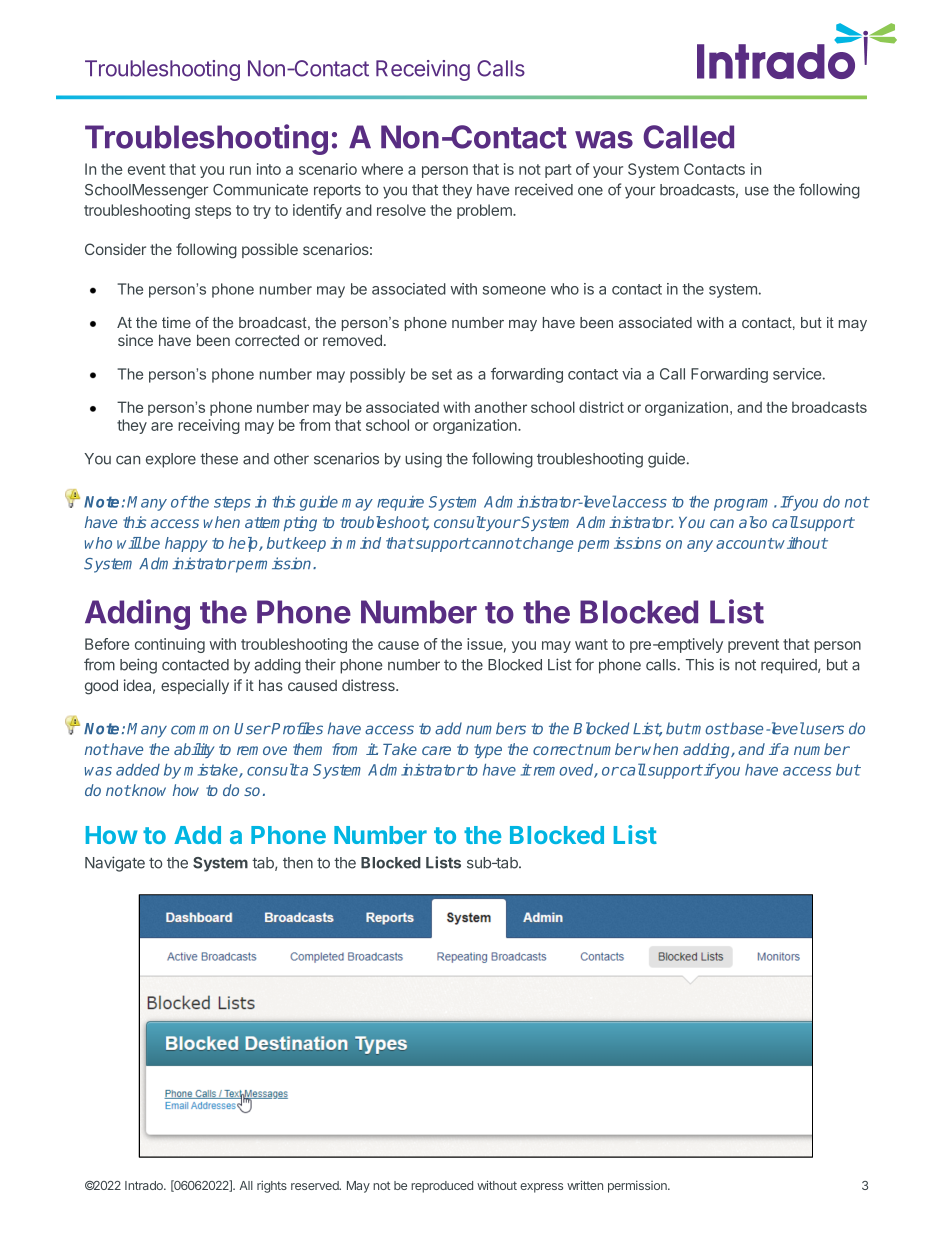 The height and width of the image is (1233, 952). What do you see at coordinates (601, 407) in the image?
I see `district` at bounding box center [601, 407].
